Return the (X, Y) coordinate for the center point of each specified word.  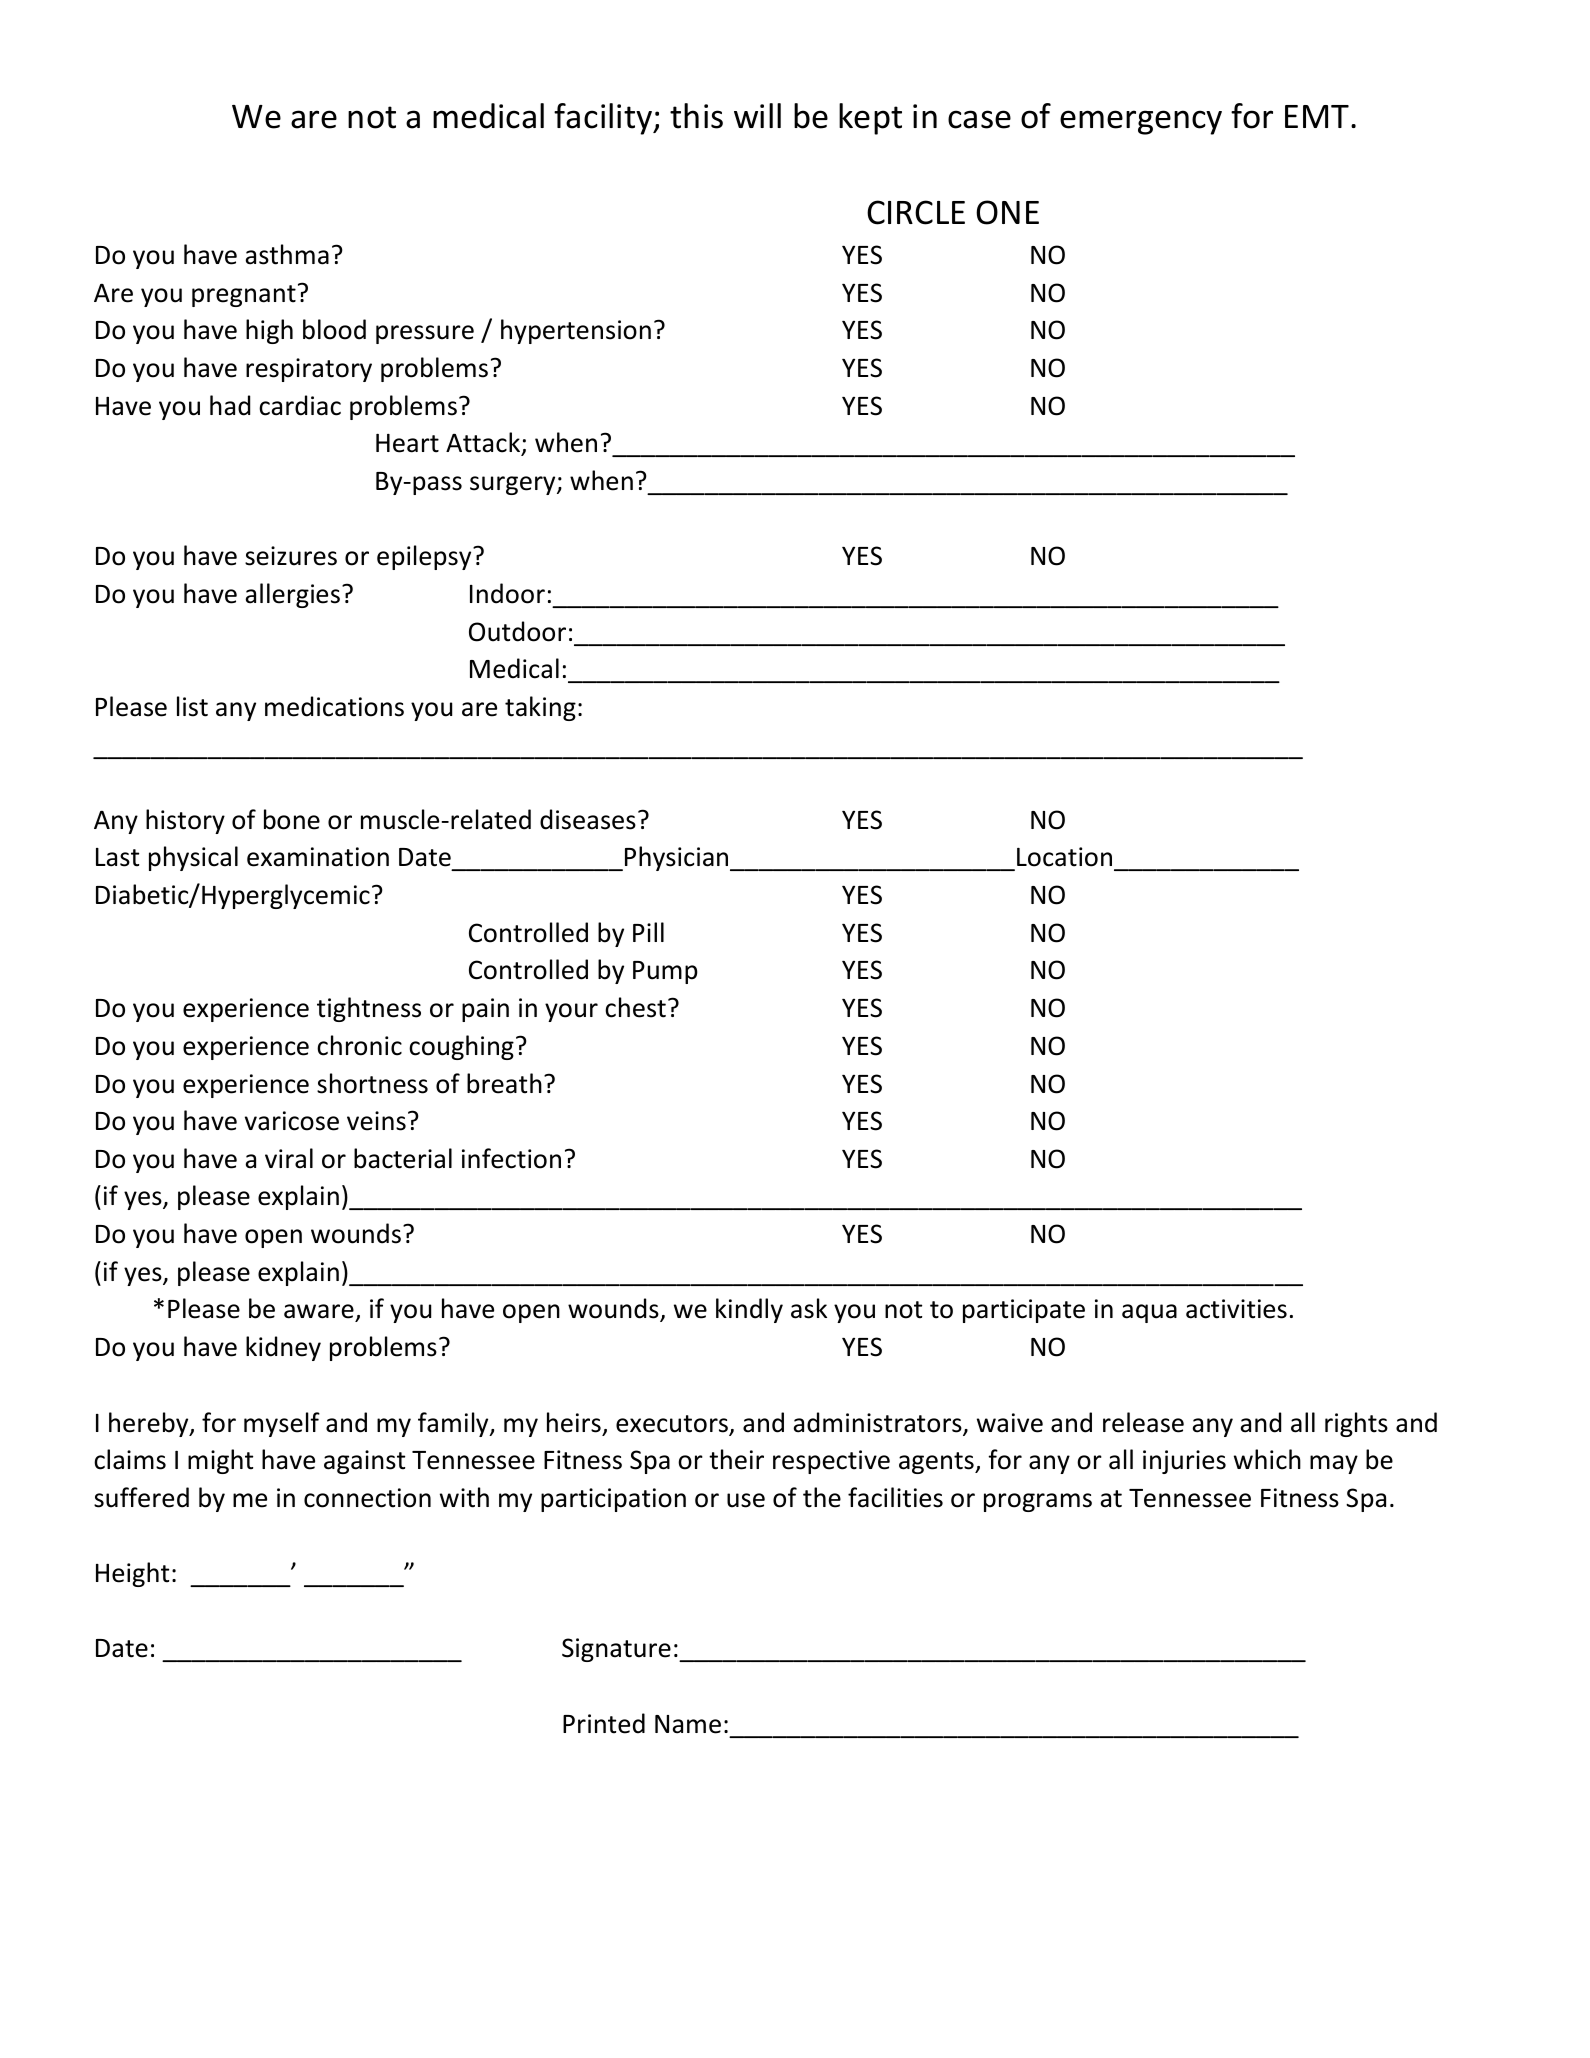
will (757, 115)
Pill (648, 932)
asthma (287, 254)
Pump (665, 972)
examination (318, 857)
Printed (604, 1723)
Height (132, 1574)
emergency (1141, 122)
